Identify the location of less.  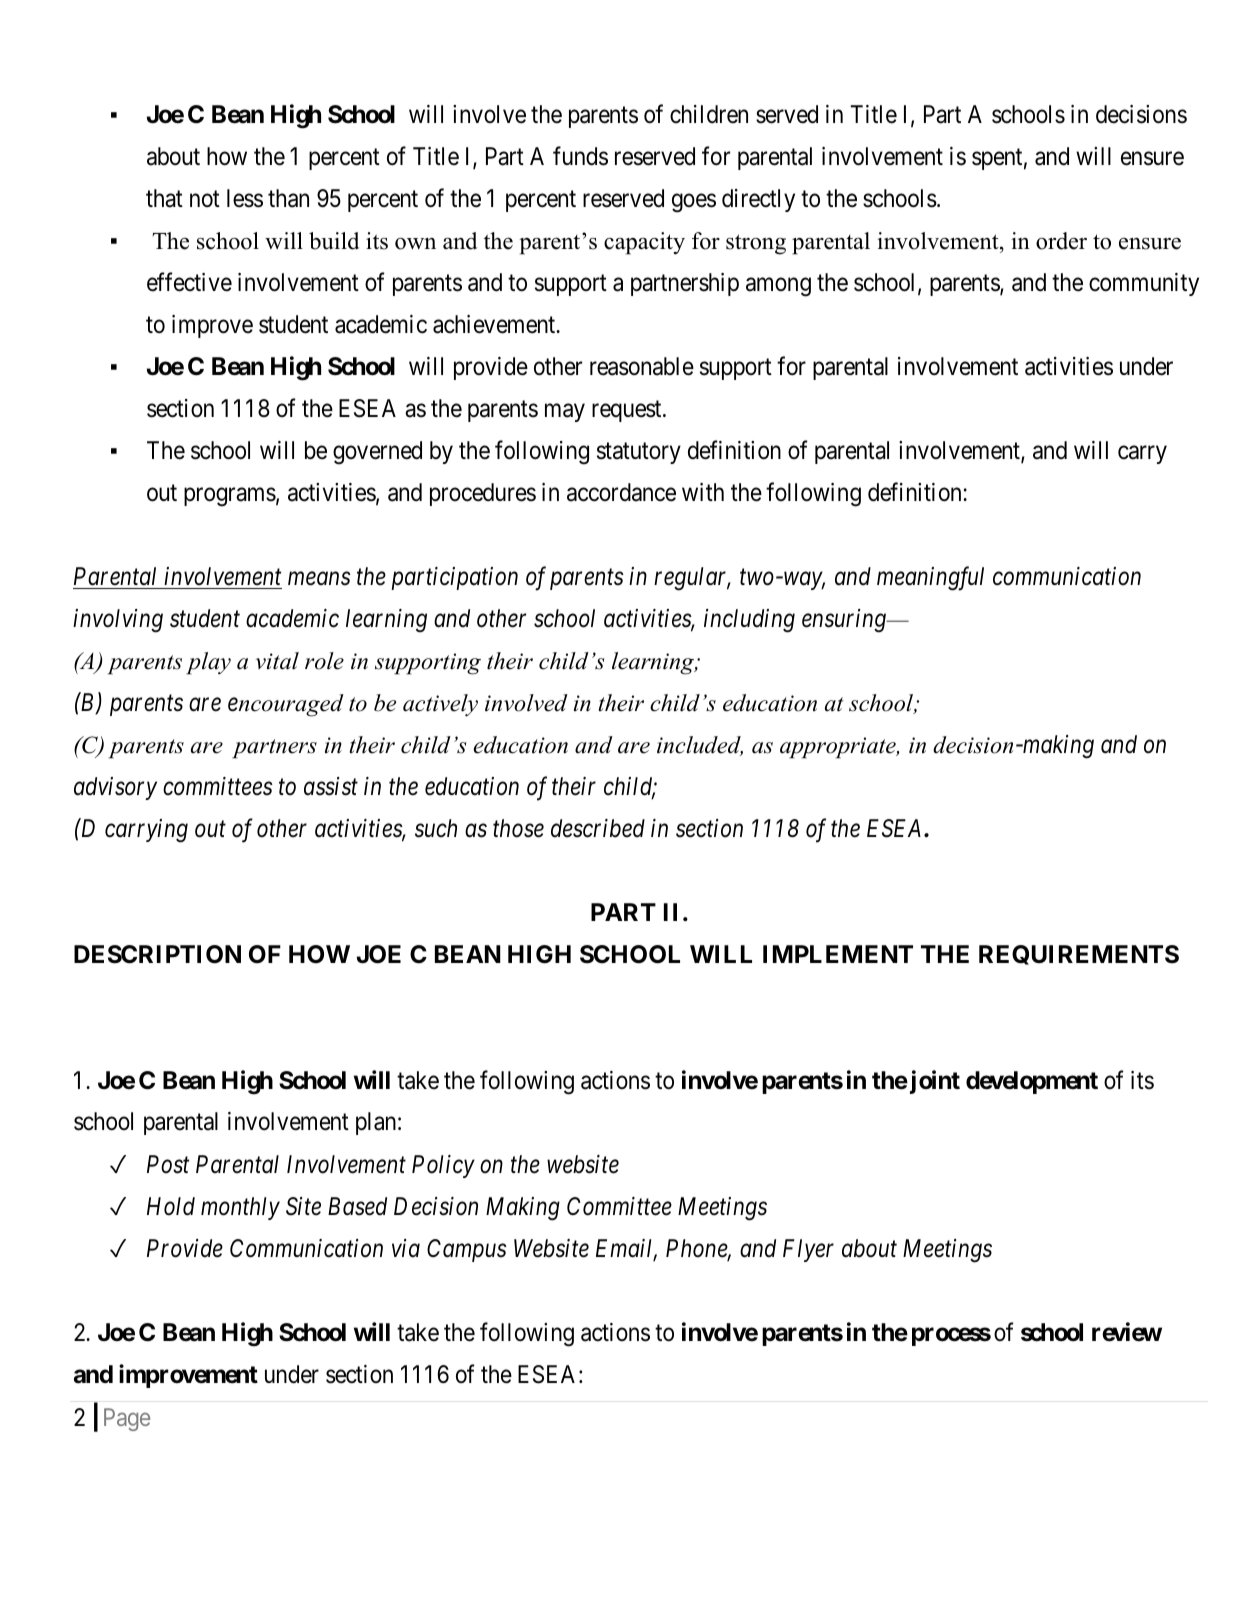
(245, 198).
